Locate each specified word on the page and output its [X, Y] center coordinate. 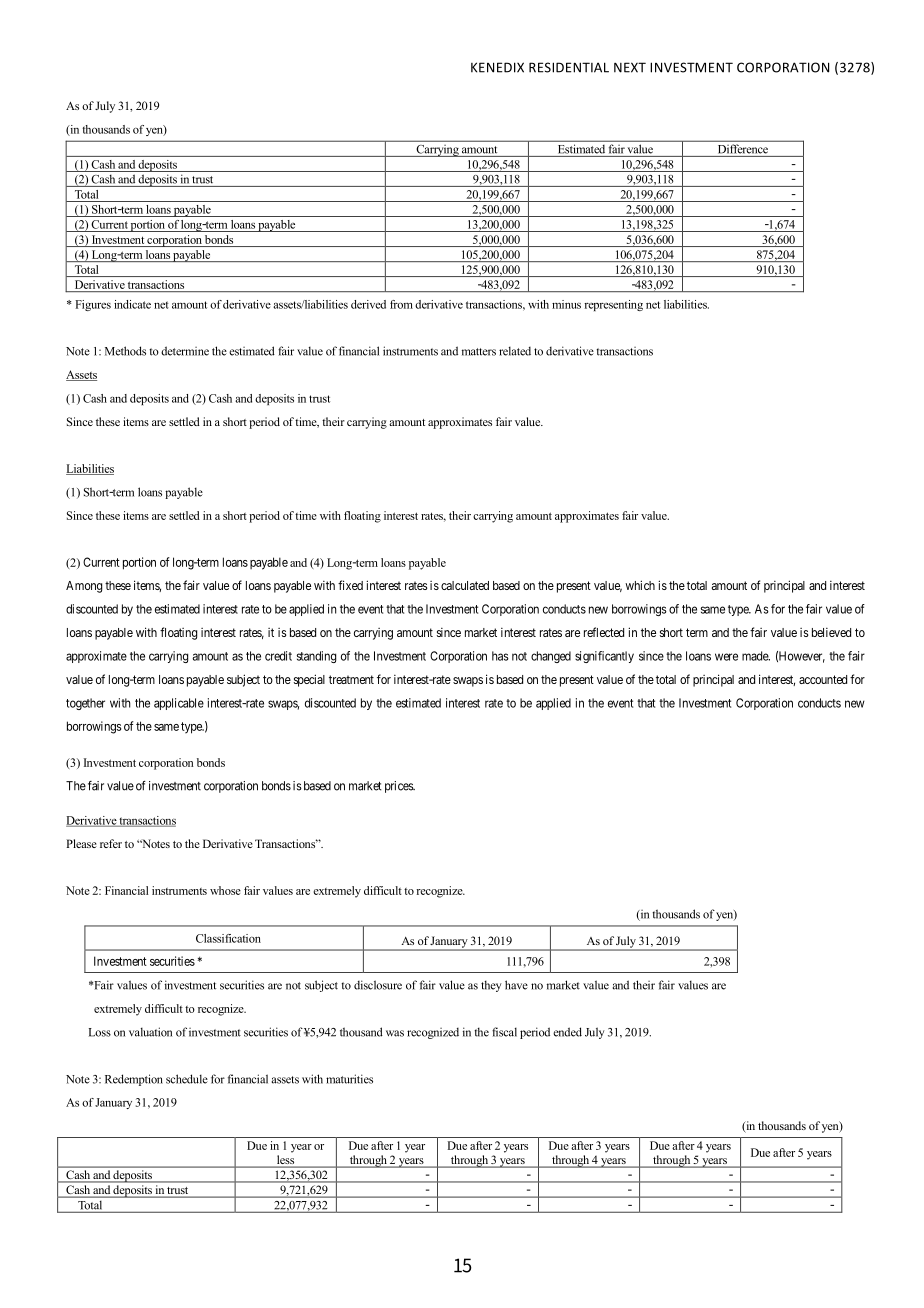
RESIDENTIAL [569, 67]
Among [84, 587]
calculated [465, 585]
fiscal [504, 1032]
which [640, 585]
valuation [150, 1032]
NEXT [630, 67]
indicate [132, 304]
